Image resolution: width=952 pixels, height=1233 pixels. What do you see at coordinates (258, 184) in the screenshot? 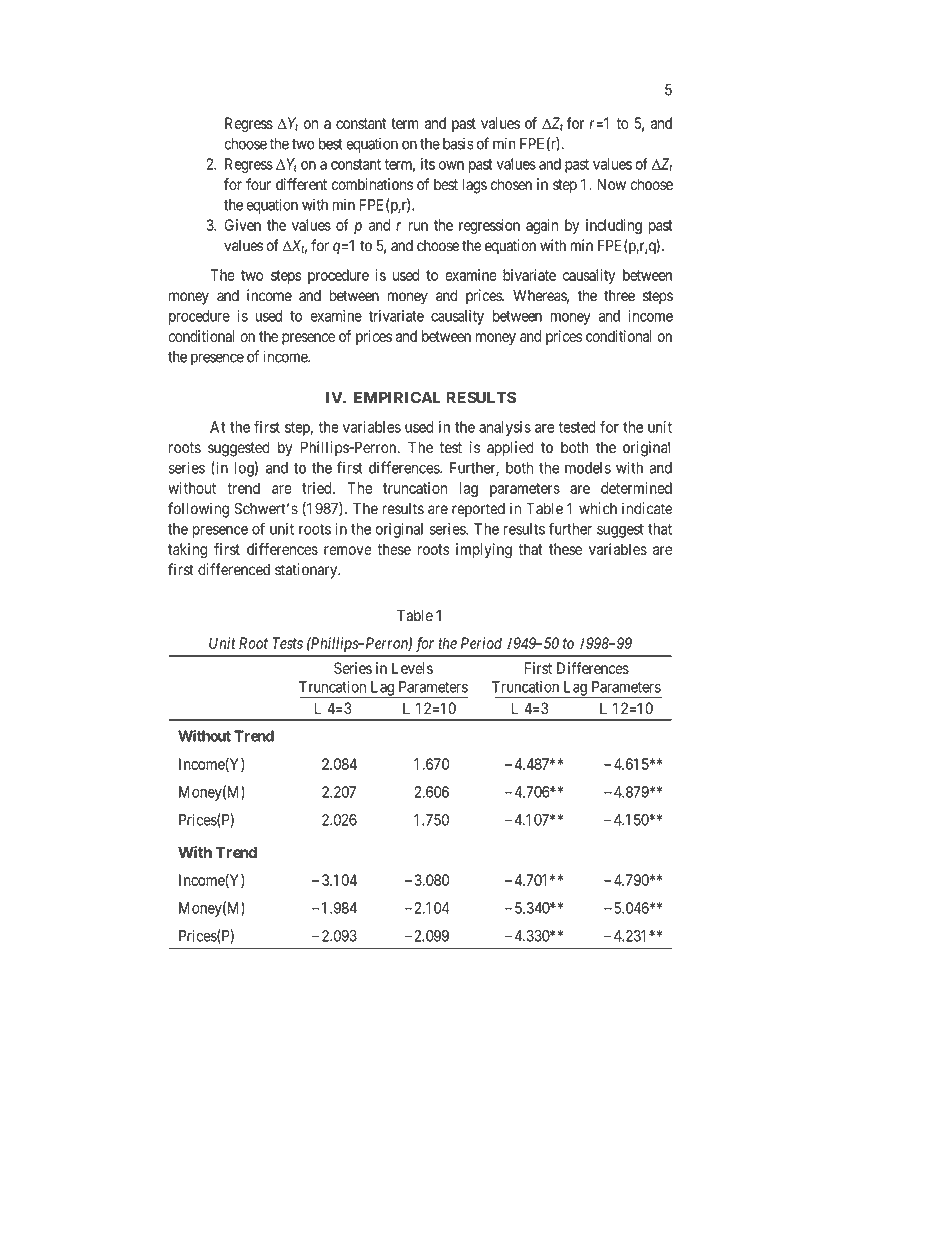
I see `four` at bounding box center [258, 184].
